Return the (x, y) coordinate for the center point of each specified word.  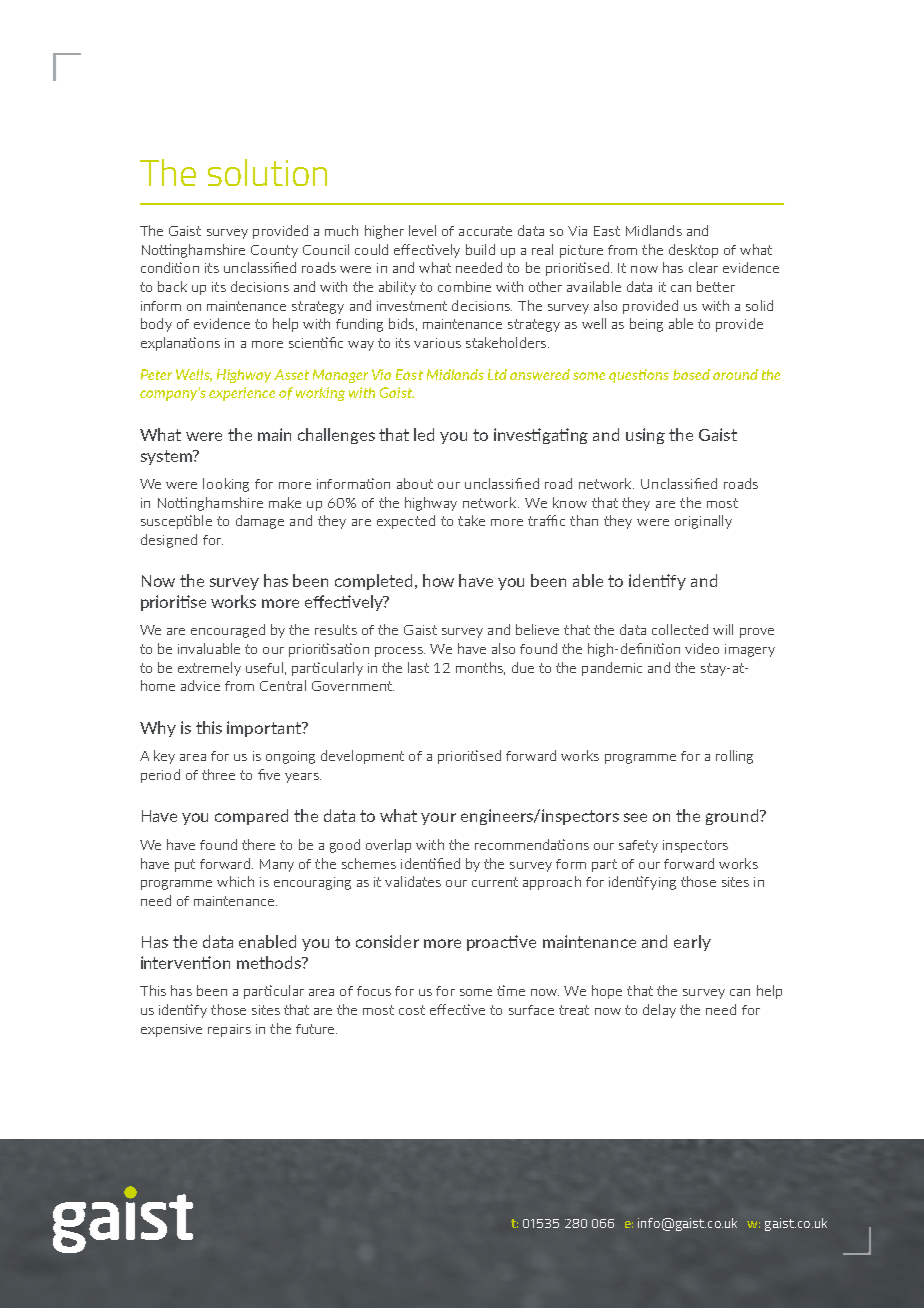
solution (267, 172)
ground (733, 817)
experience (242, 394)
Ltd (497, 374)
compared (251, 817)
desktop (693, 251)
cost (412, 1010)
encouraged (228, 631)
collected (680, 629)
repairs (229, 1030)
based (691, 374)
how (438, 580)
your (438, 819)
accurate (485, 231)
